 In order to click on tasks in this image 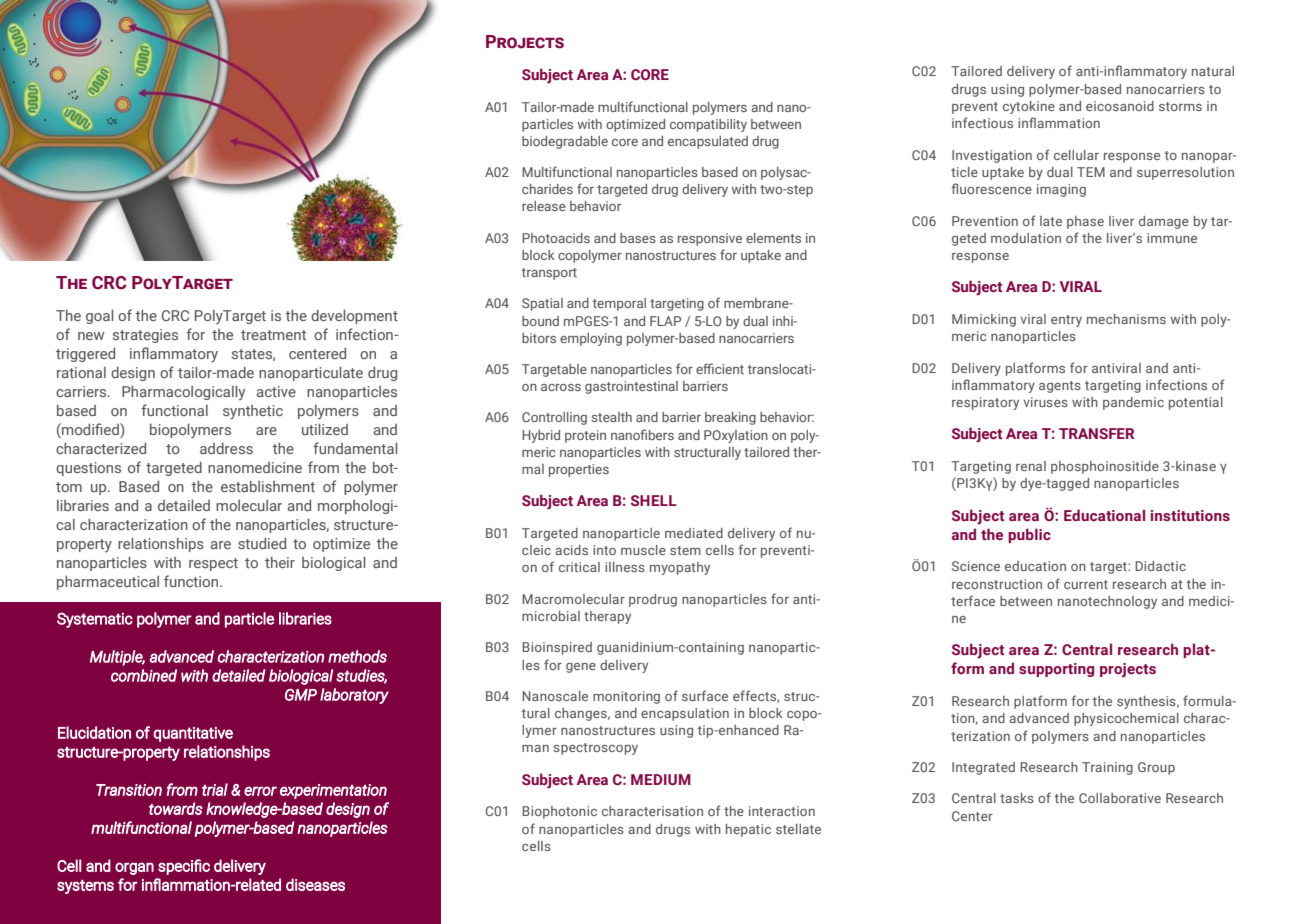, I will do `click(1017, 798)`.
